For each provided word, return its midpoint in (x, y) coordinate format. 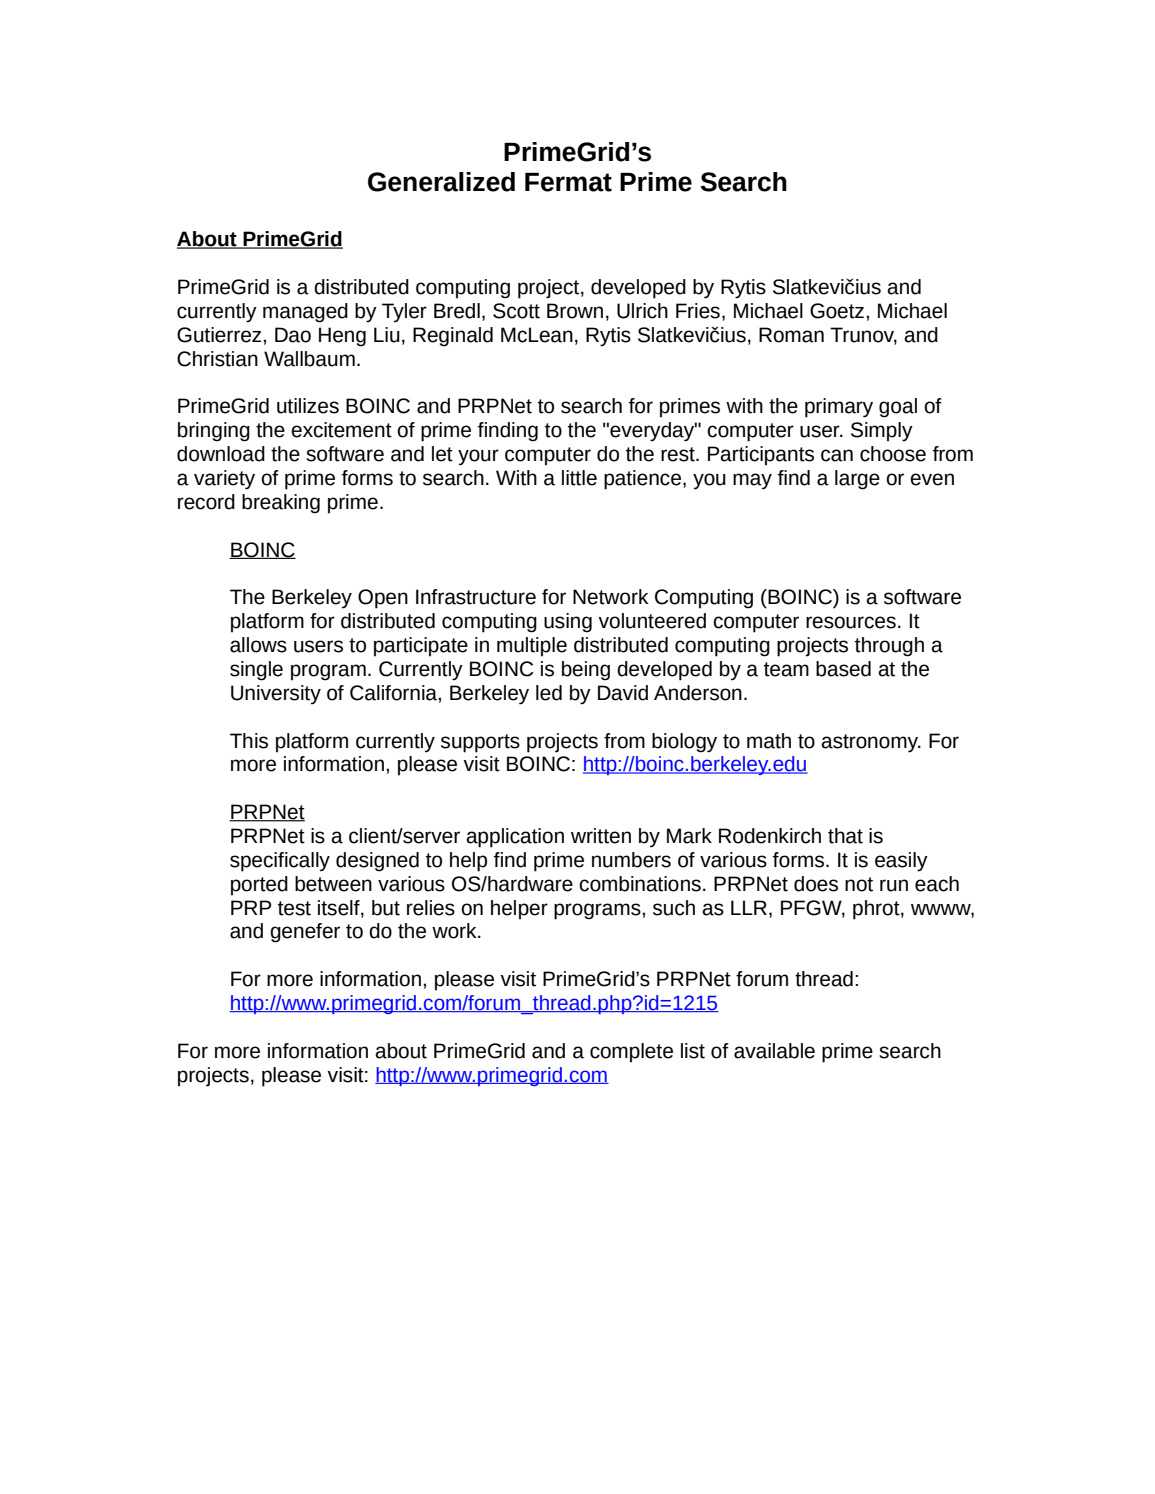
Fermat (568, 182)
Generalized (441, 182)
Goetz (837, 311)
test (294, 908)
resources (851, 622)
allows (258, 645)
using (568, 623)
